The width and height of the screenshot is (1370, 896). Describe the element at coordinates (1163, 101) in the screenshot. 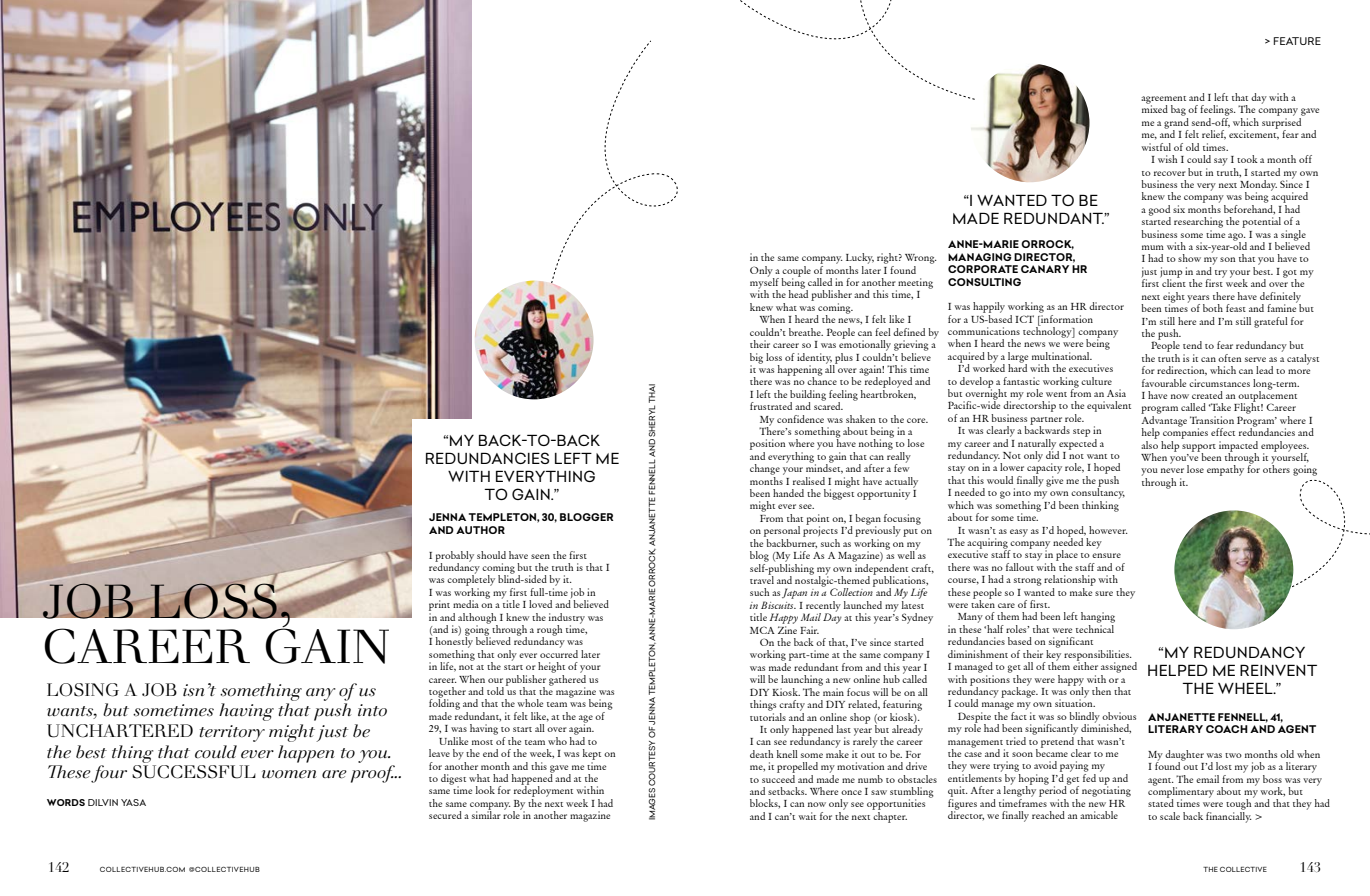

I see `agreement` at that location.
